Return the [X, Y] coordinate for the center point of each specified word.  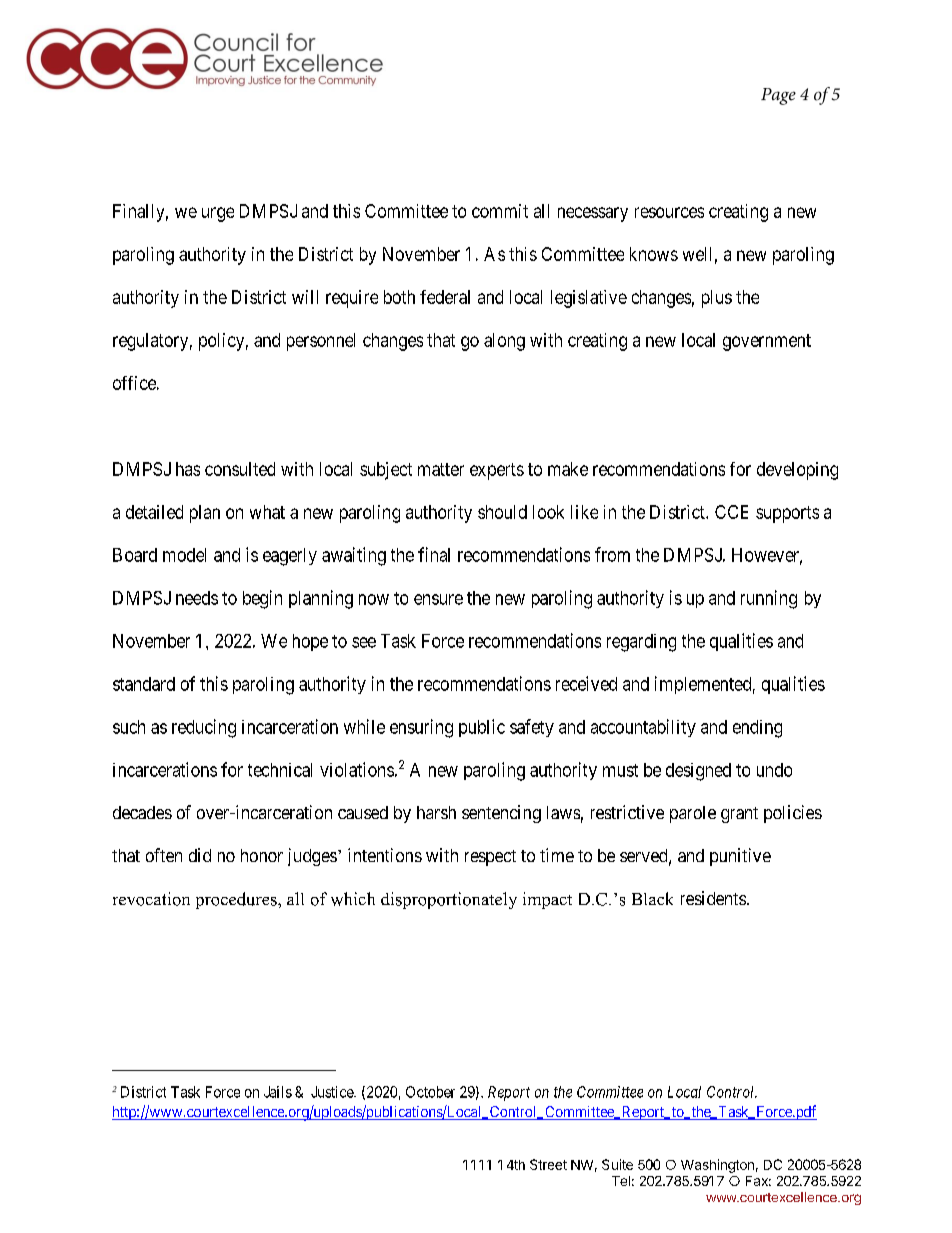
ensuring [421, 728]
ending [757, 729]
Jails [278, 1092]
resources [669, 212]
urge [218, 214]
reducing [204, 728]
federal [445, 297]
